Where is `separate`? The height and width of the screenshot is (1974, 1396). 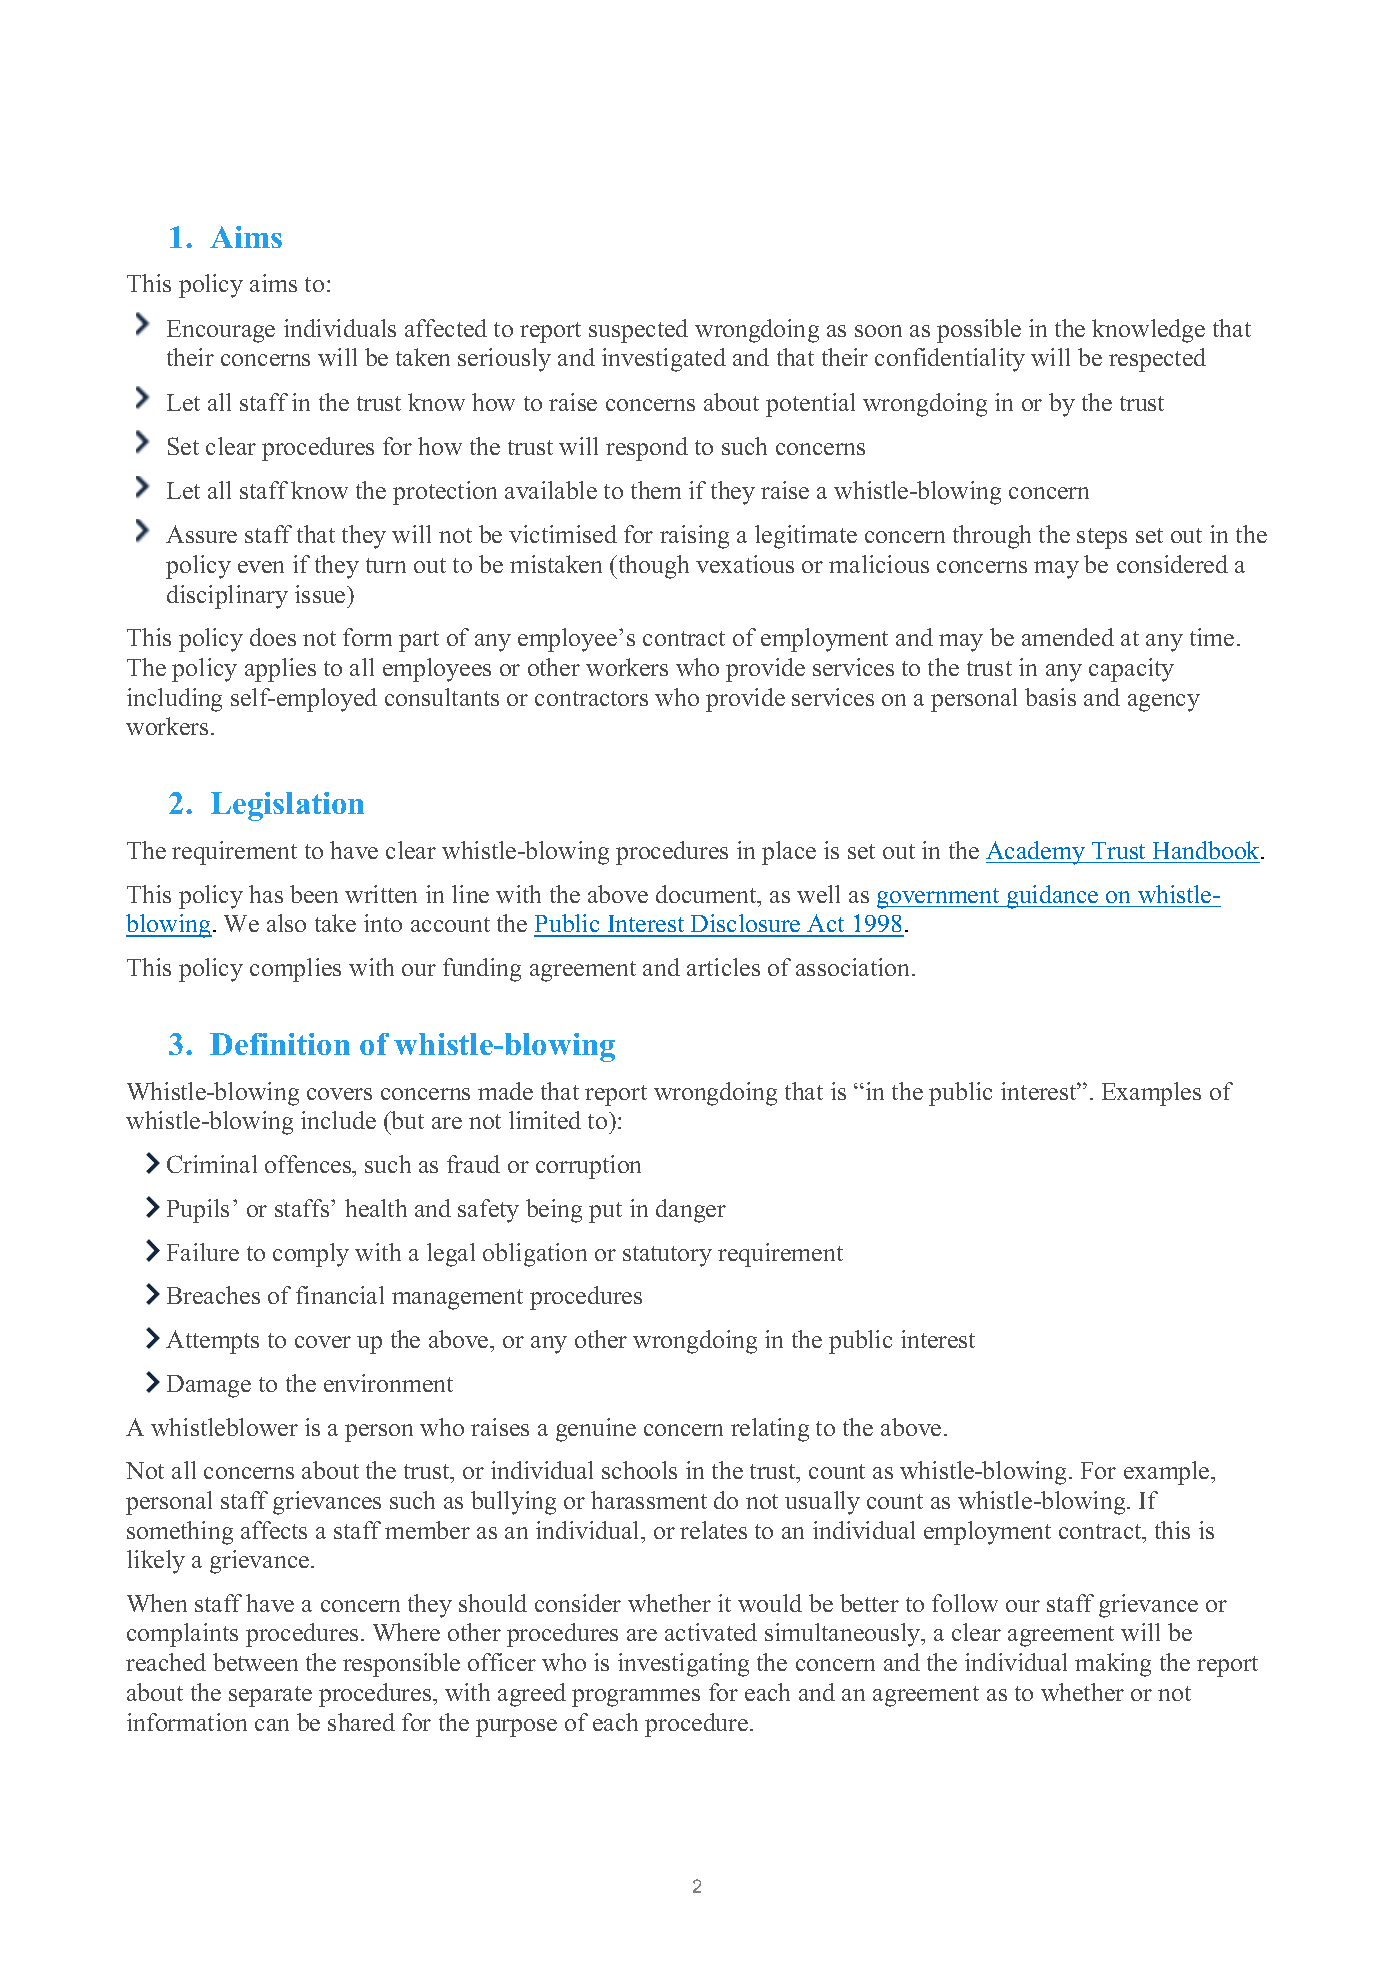
separate is located at coordinates (270, 1696).
